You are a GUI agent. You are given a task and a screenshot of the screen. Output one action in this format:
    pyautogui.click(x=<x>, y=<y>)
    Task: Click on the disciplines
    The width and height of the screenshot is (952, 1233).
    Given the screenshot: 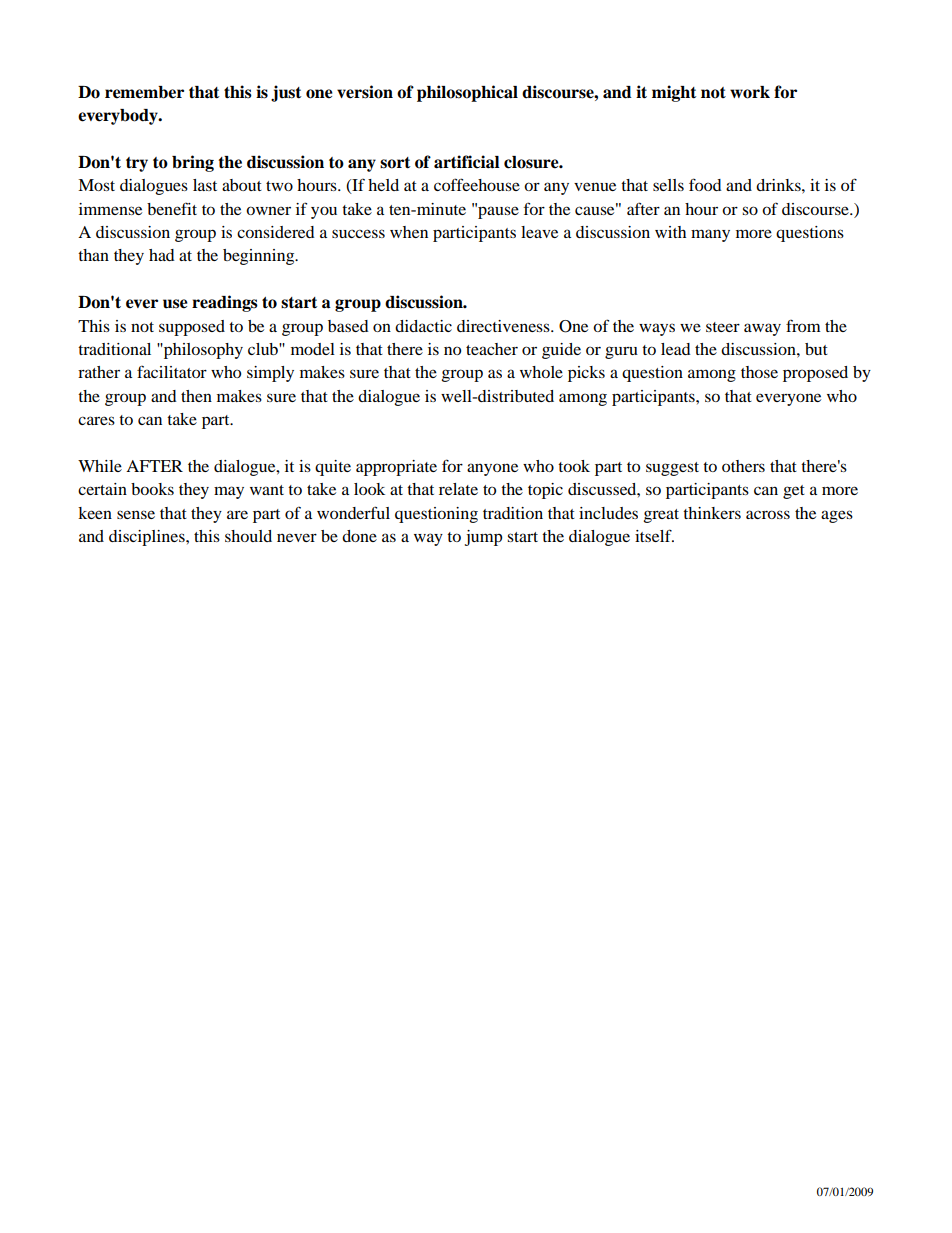 What is the action you would take?
    pyautogui.click(x=148, y=538)
